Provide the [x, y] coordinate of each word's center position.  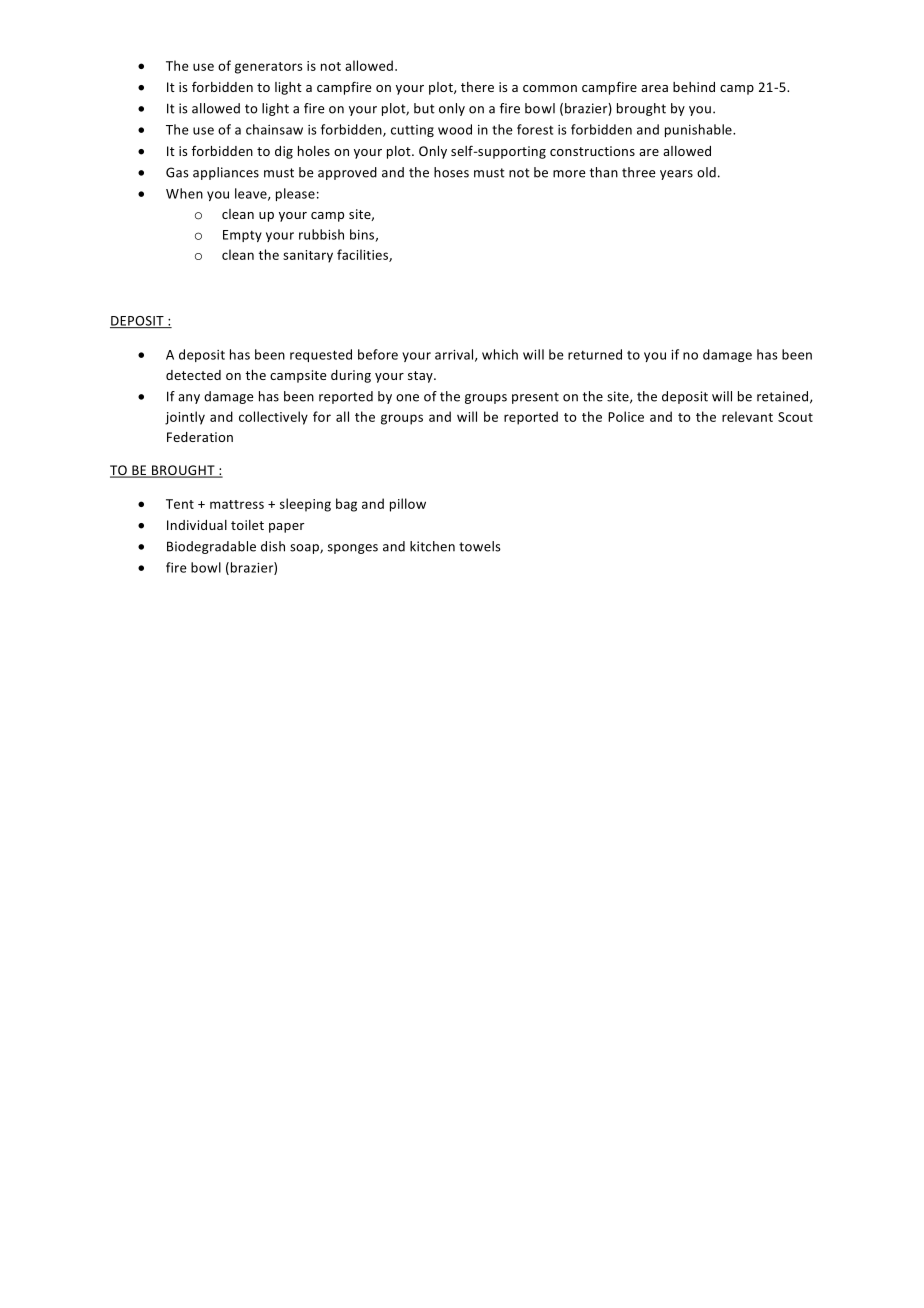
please [295, 194]
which [500, 354]
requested [321, 355]
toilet [247, 525]
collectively [273, 418]
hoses [451, 172]
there [477, 87]
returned [595, 354]
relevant [747, 416]
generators [269, 68]
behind [694, 87]
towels [480, 546]
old [706, 172]
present [535, 398]
